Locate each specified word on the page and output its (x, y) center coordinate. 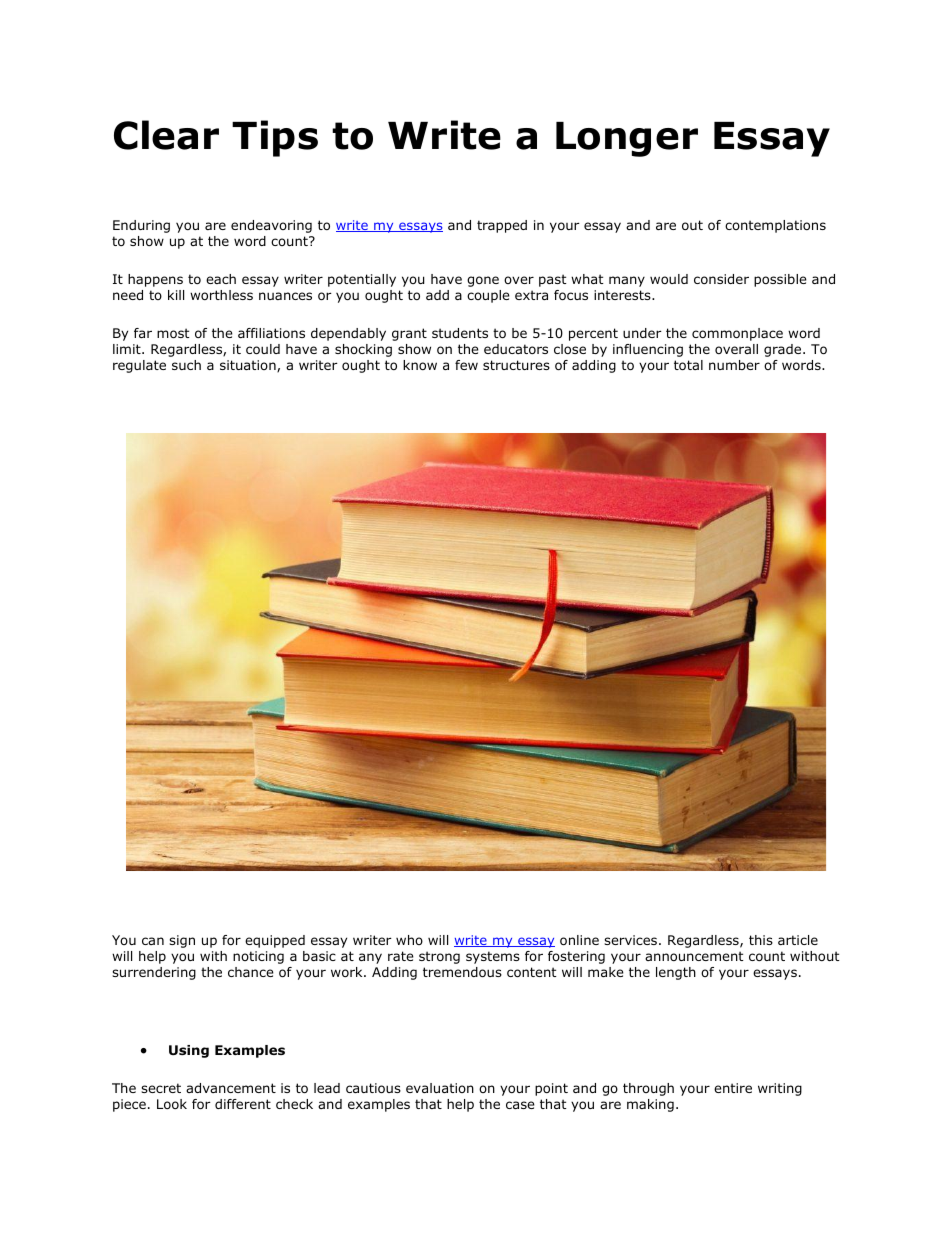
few (466, 365)
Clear (166, 135)
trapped (502, 226)
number (734, 365)
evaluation (440, 1088)
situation (249, 366)
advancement (231, 1088)
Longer (627, 139)
